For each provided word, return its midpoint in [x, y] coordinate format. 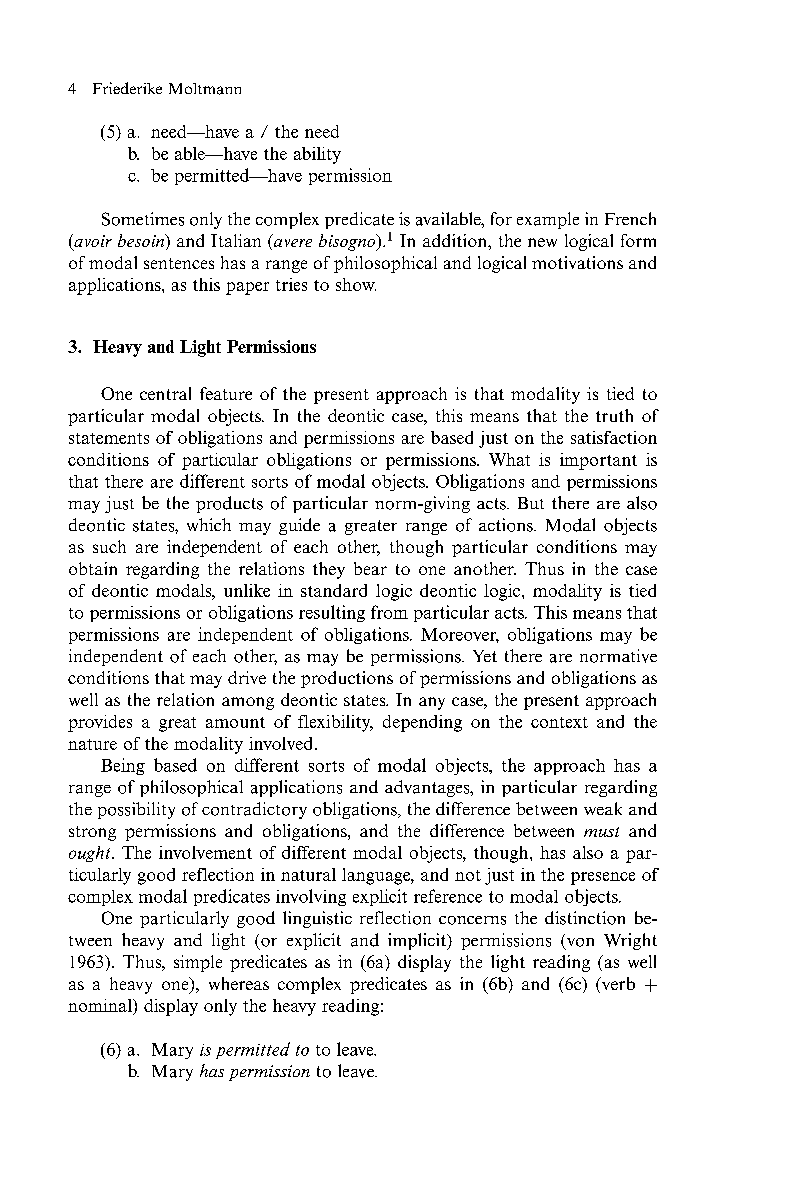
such [109, 546]
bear [370, 568]
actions [507, 525]
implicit [418, 941]
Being [123, 766]
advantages [428, 788]
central [165, 393]
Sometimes [143, 219]
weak [603, 808]
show [356, 284]
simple [198, 963]
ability [317, 155]
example [548, 220]
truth [614, 415]
